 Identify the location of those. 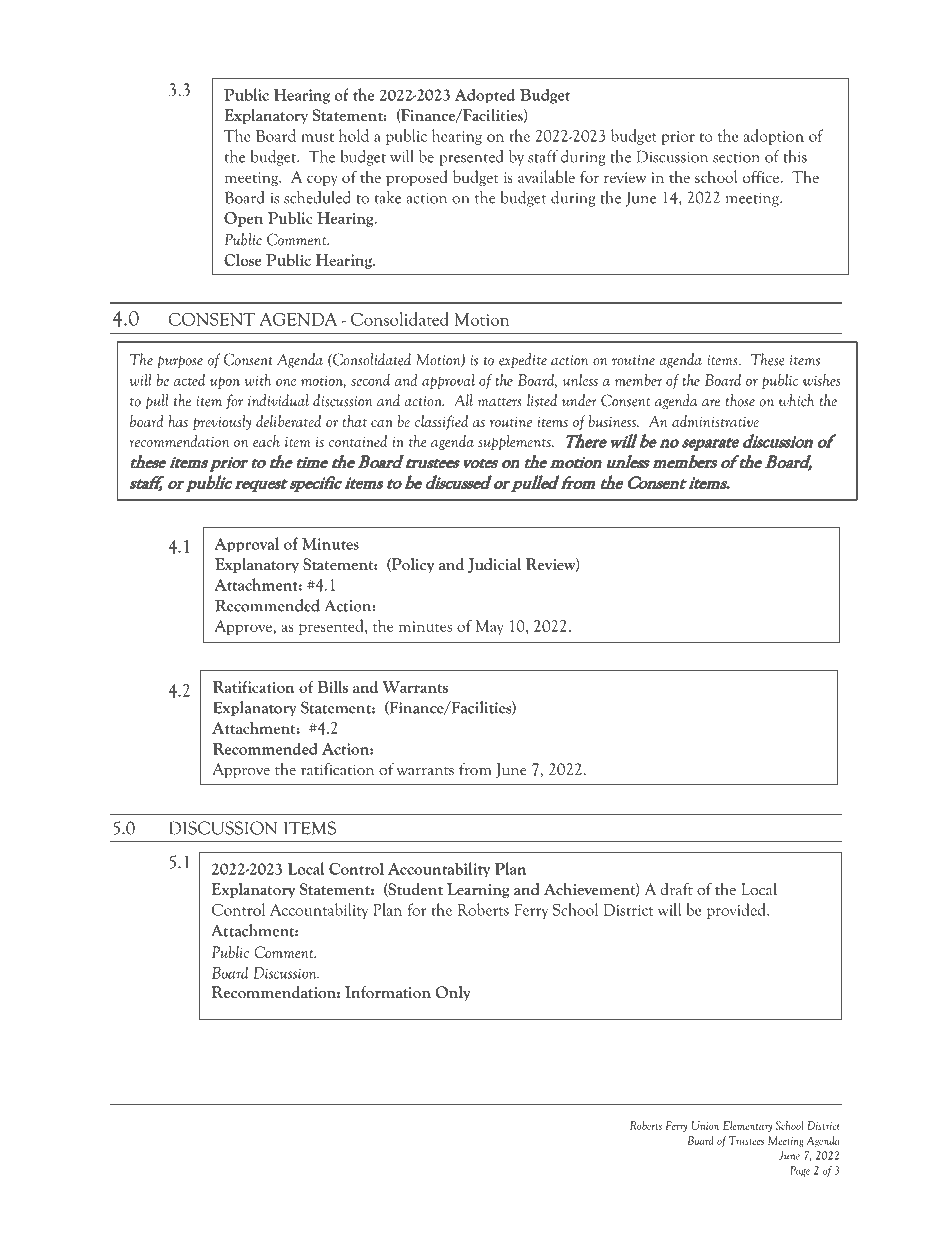
(740, 400).
